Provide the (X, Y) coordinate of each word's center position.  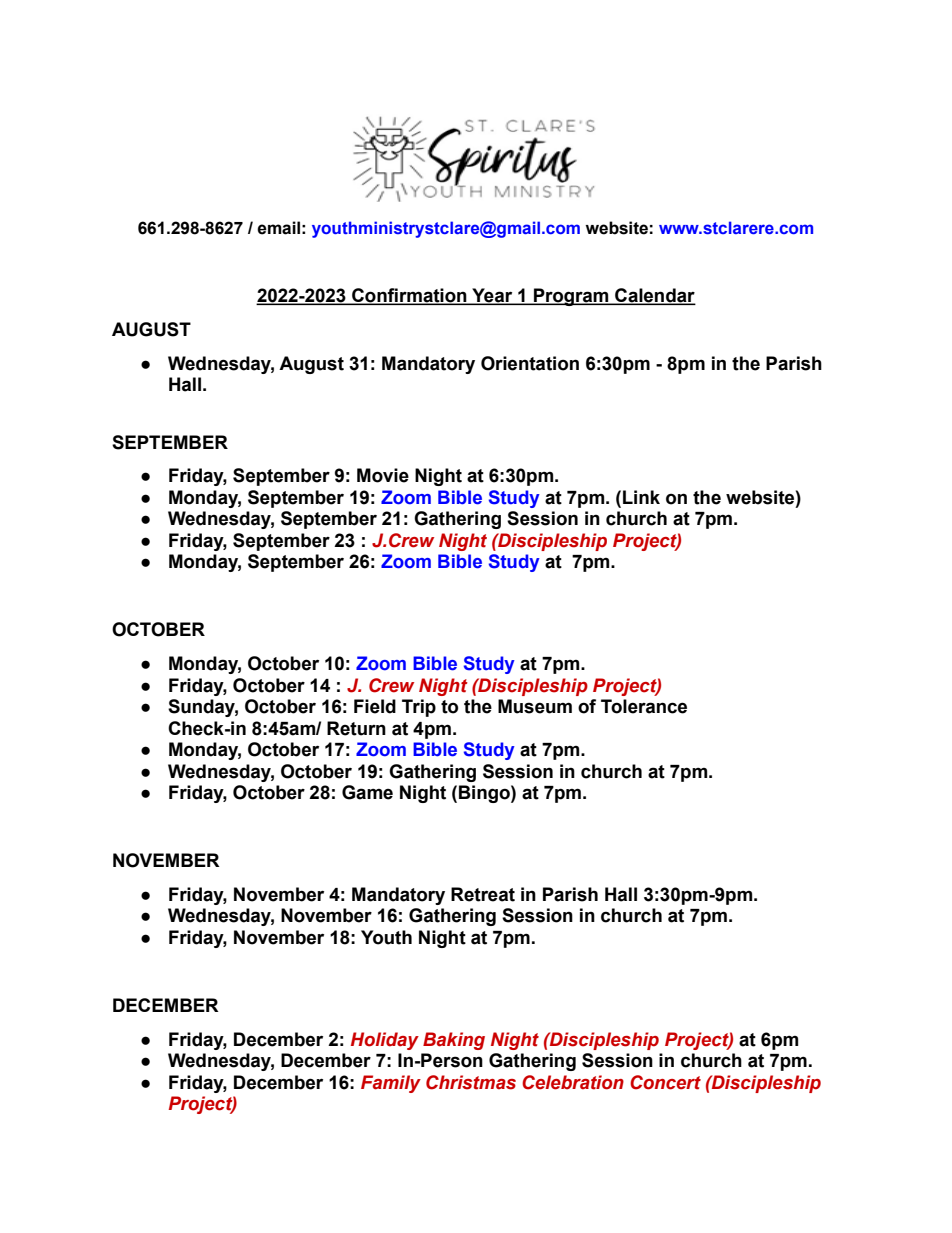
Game (367, 792)
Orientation (530, 363)
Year (492, 296)
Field (375, 706)
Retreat (483, 894)
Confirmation (409, 296)
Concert (665, 1082)
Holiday (385, 1041)
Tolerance (644, 706)
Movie (383, 475)
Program (571, 297)
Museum (535, 706)
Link (641, 497)
